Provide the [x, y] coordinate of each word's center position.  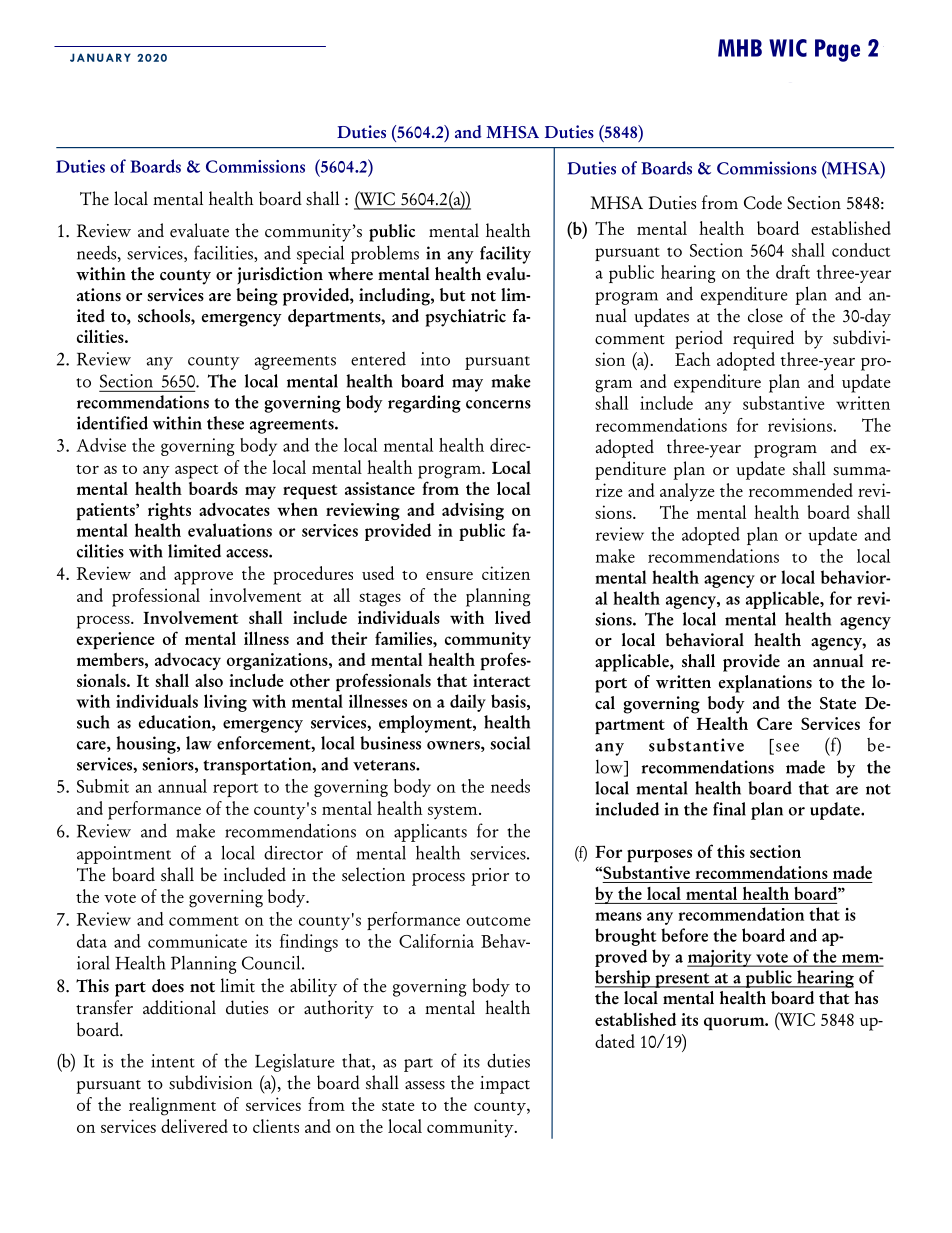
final [729, 809]
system [454, 812]
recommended [801, 490]
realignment [172, 1106]
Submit [103, 786]
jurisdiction [280, 275]
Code [763, 202]
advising [473, 511]
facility [505, 255]
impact [505, 1085]
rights [169, 511]
